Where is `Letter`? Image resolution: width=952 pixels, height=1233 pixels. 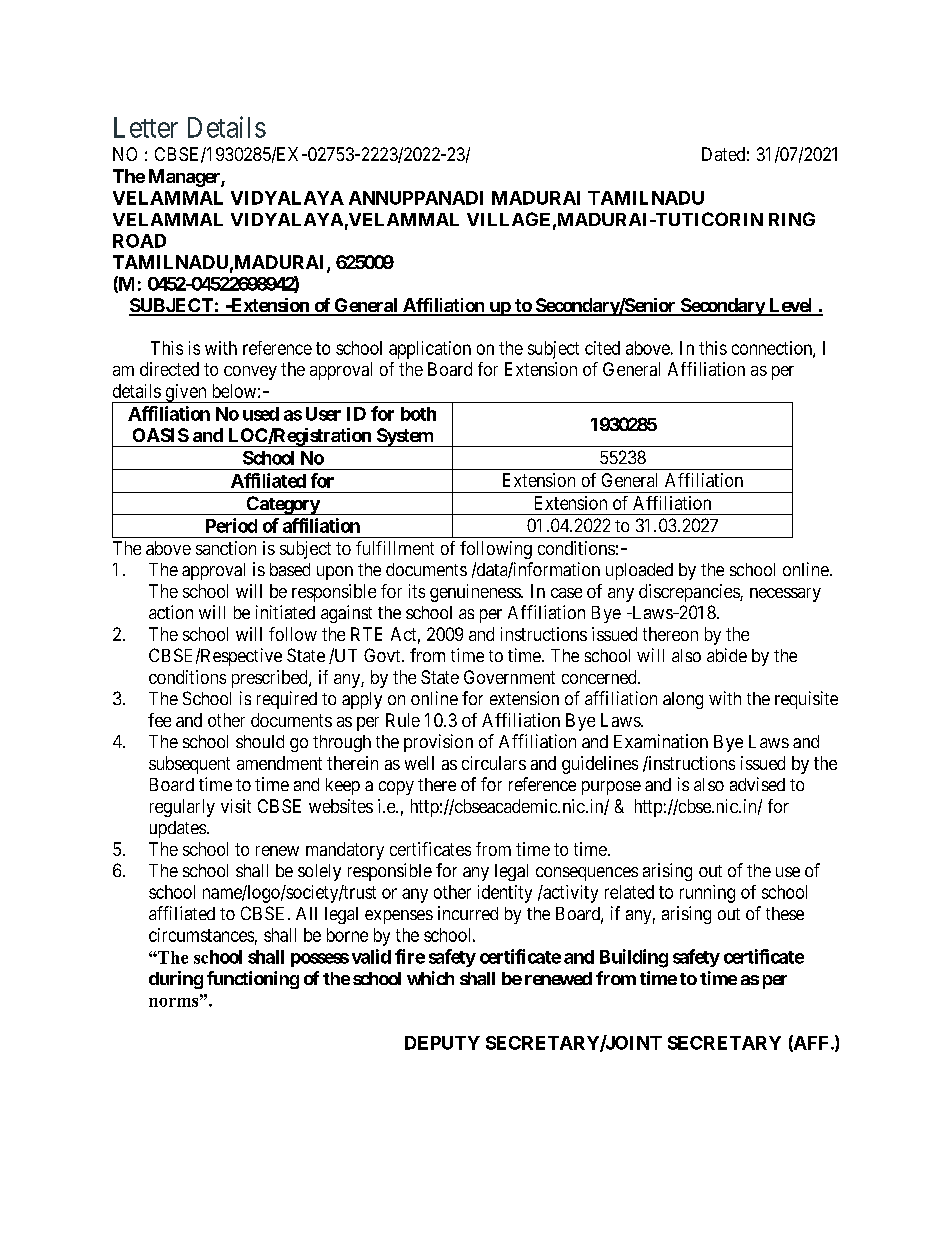 Letter is located at coordinates (146, 127).
